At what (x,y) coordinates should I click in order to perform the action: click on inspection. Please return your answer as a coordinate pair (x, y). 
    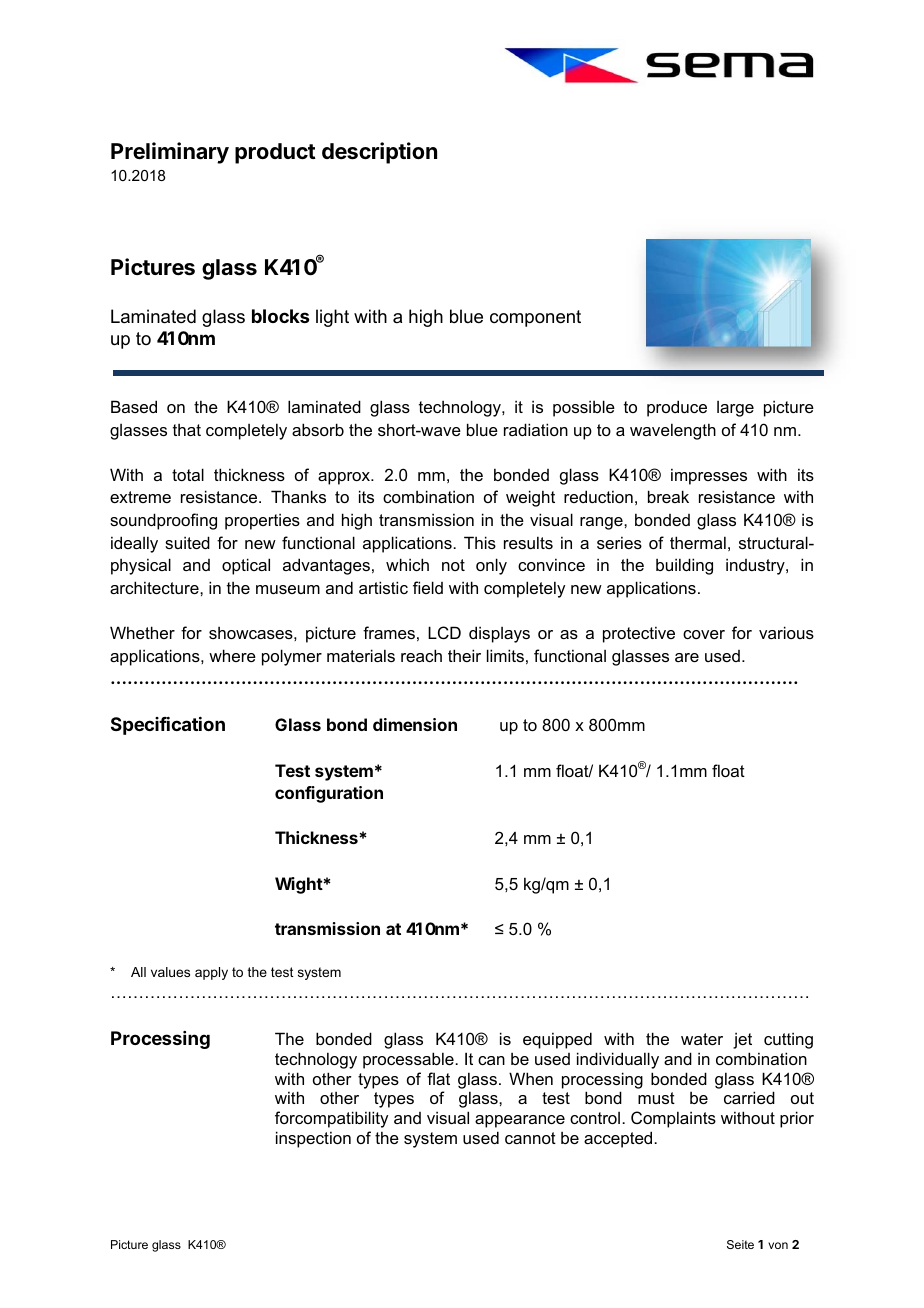
    Looking at the image, I should click on (313, 1139).
